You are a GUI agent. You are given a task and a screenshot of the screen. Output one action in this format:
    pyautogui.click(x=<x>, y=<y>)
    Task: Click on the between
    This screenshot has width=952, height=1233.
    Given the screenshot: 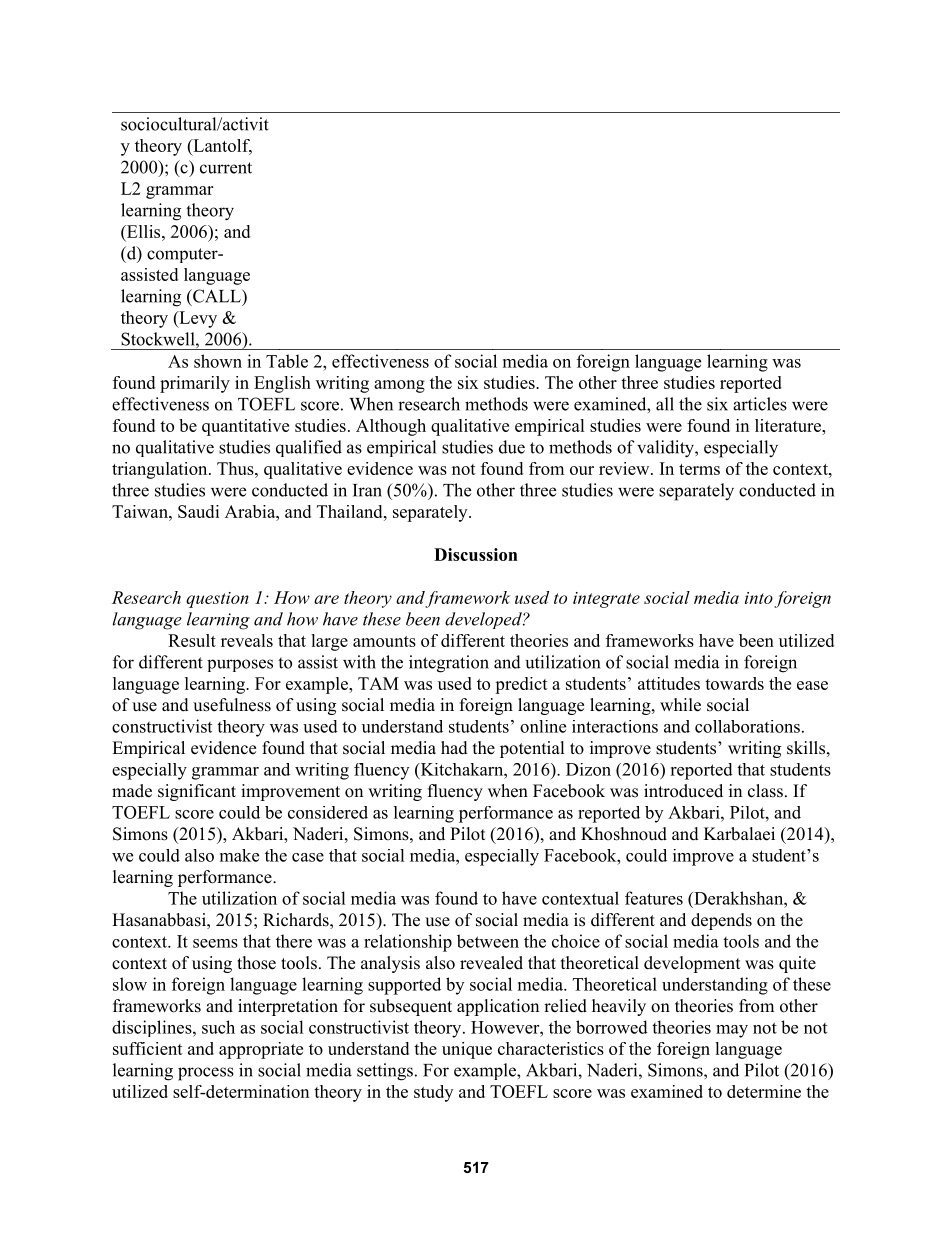 What is the action you would take?
    pyautogui.click(x=488, y=941)
